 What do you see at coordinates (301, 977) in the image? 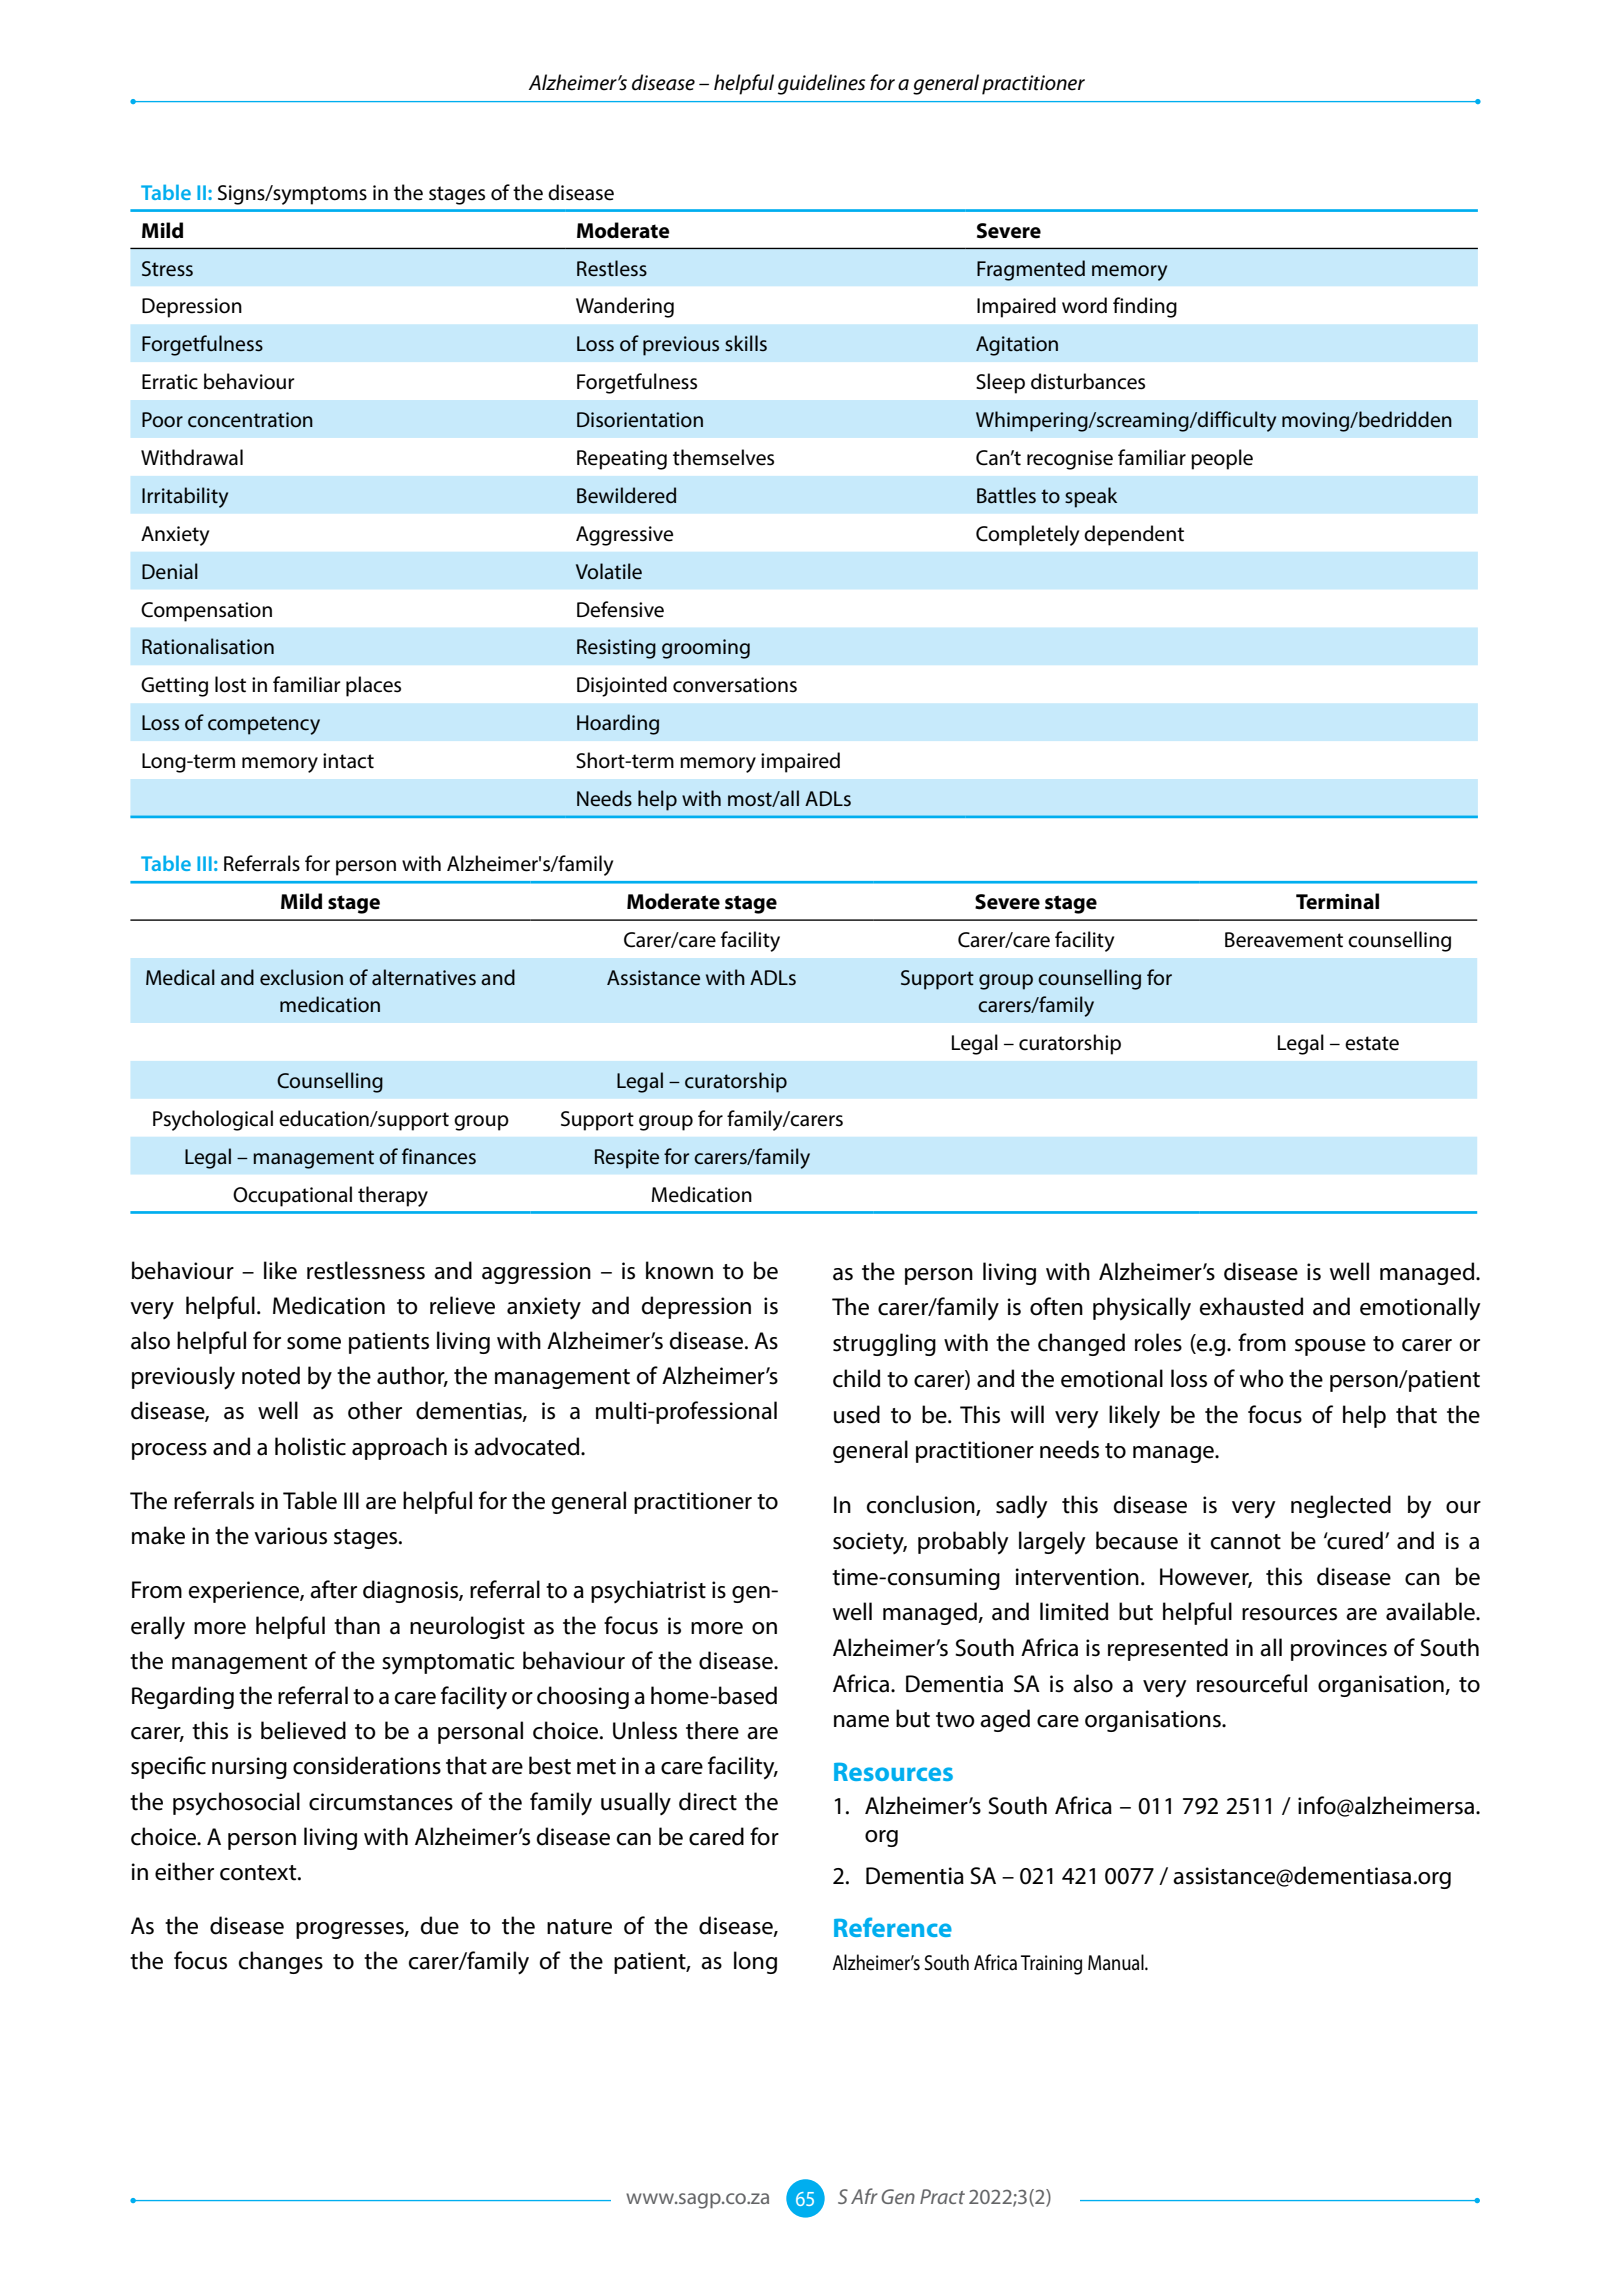
I see `exclusion` at bounding box center [301, 977].
